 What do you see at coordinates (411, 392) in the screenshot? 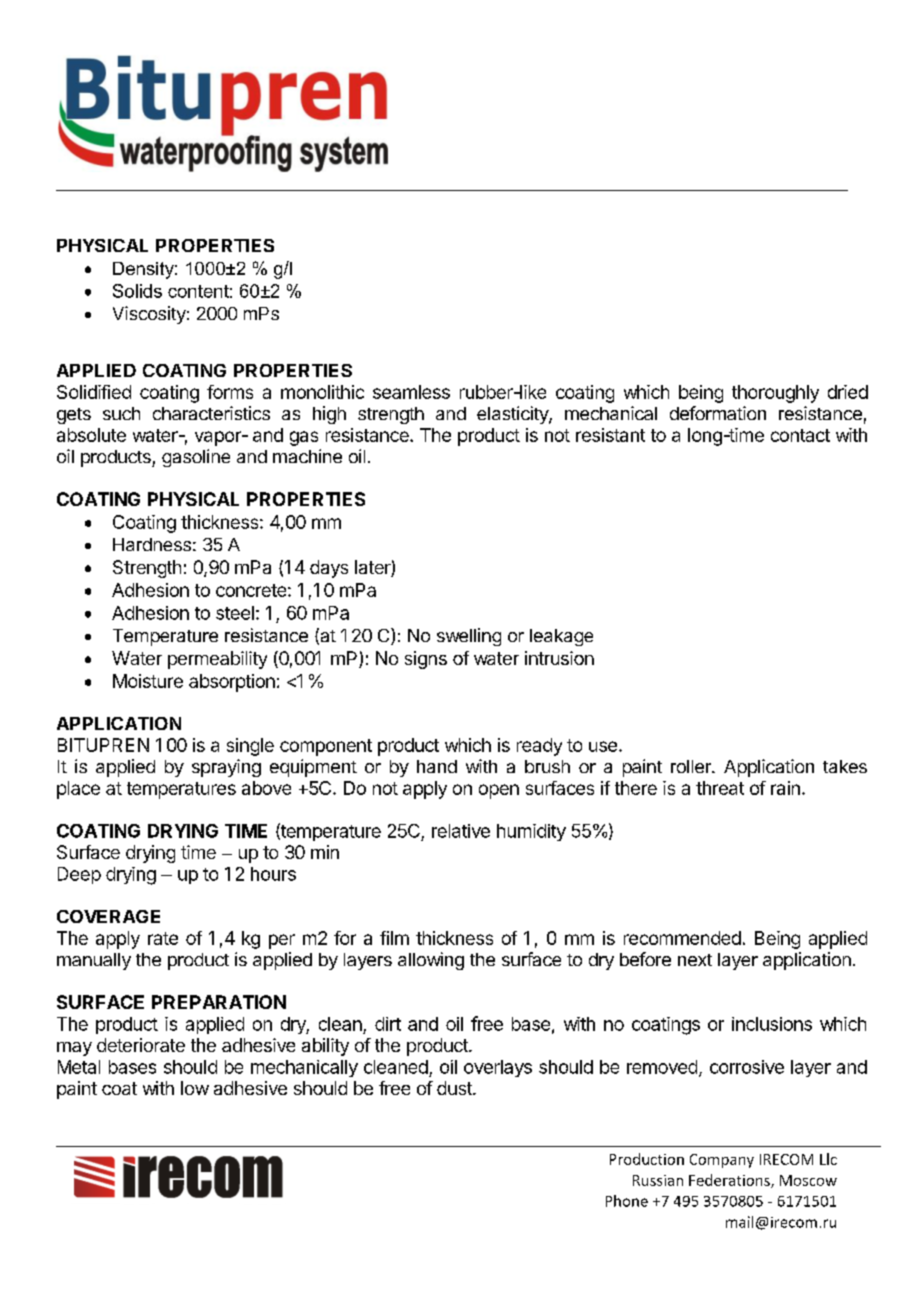
I see `seamless` at bounding box center [411, 392].
